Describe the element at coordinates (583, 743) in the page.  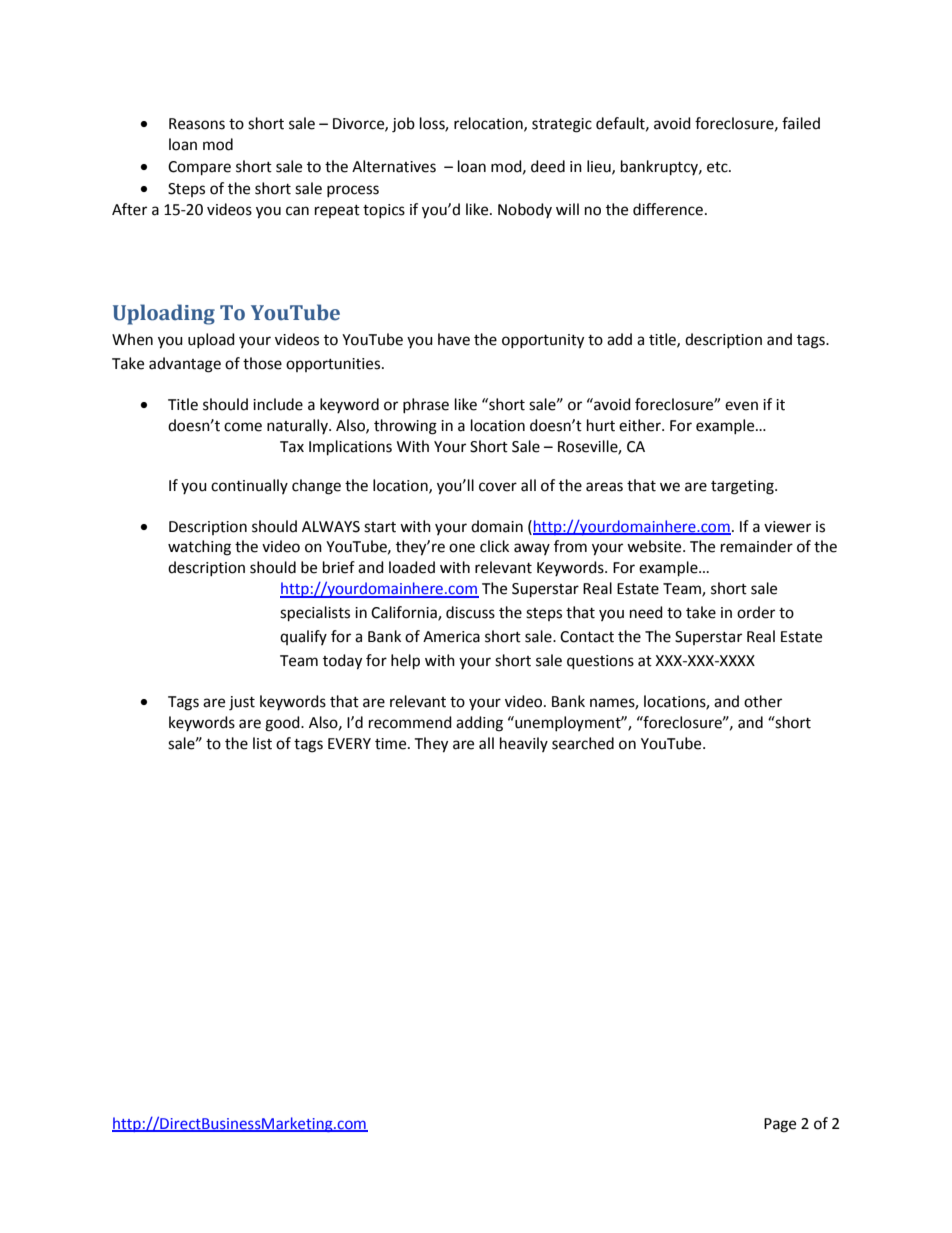
I see `searched` at that location.
